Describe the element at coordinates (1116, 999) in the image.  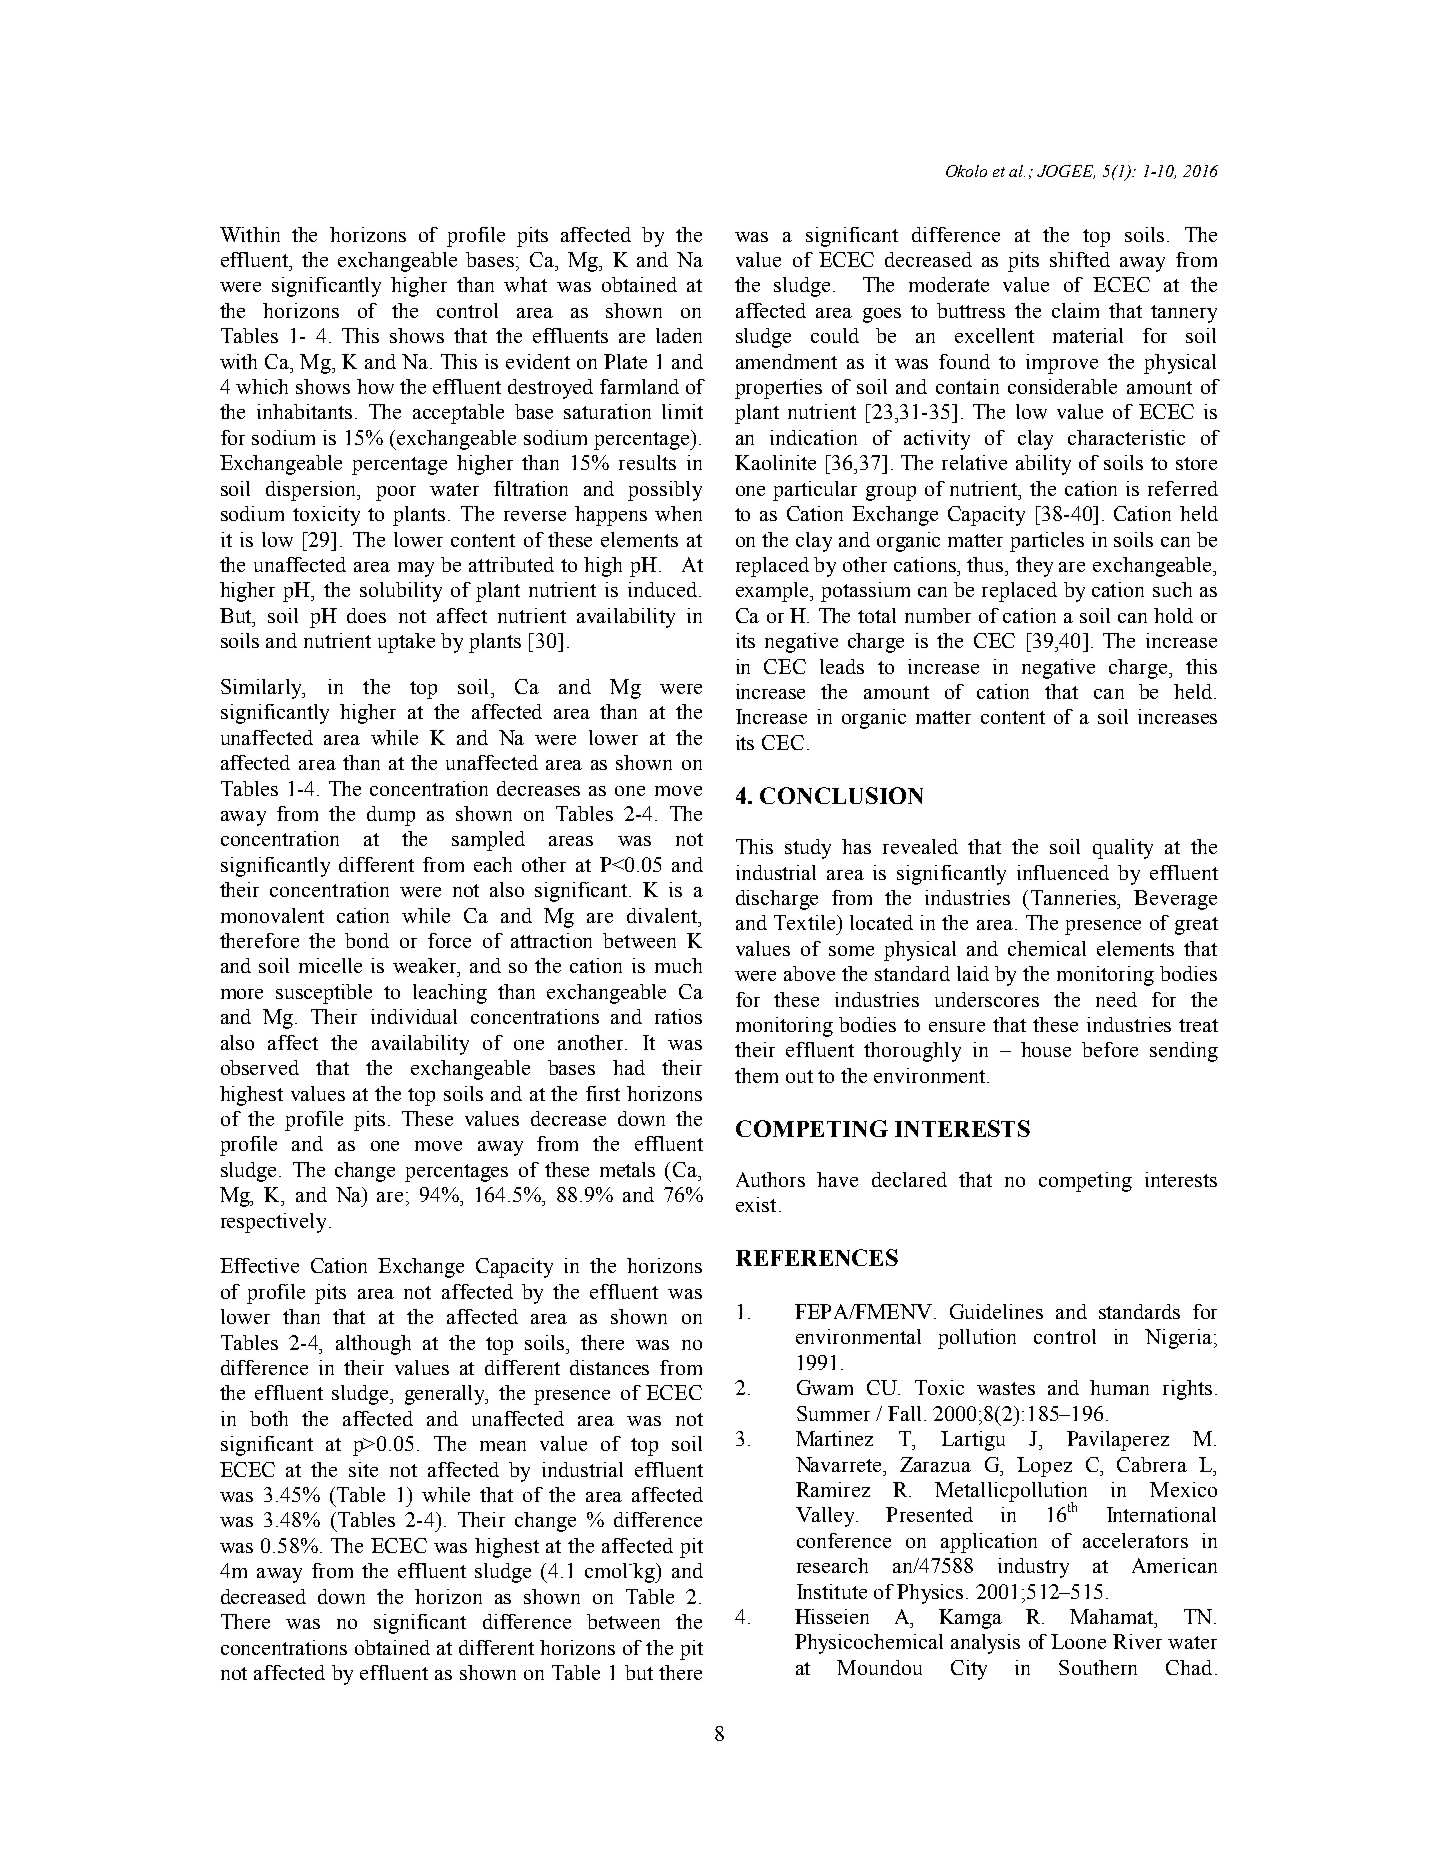
I see `need` at that location.
